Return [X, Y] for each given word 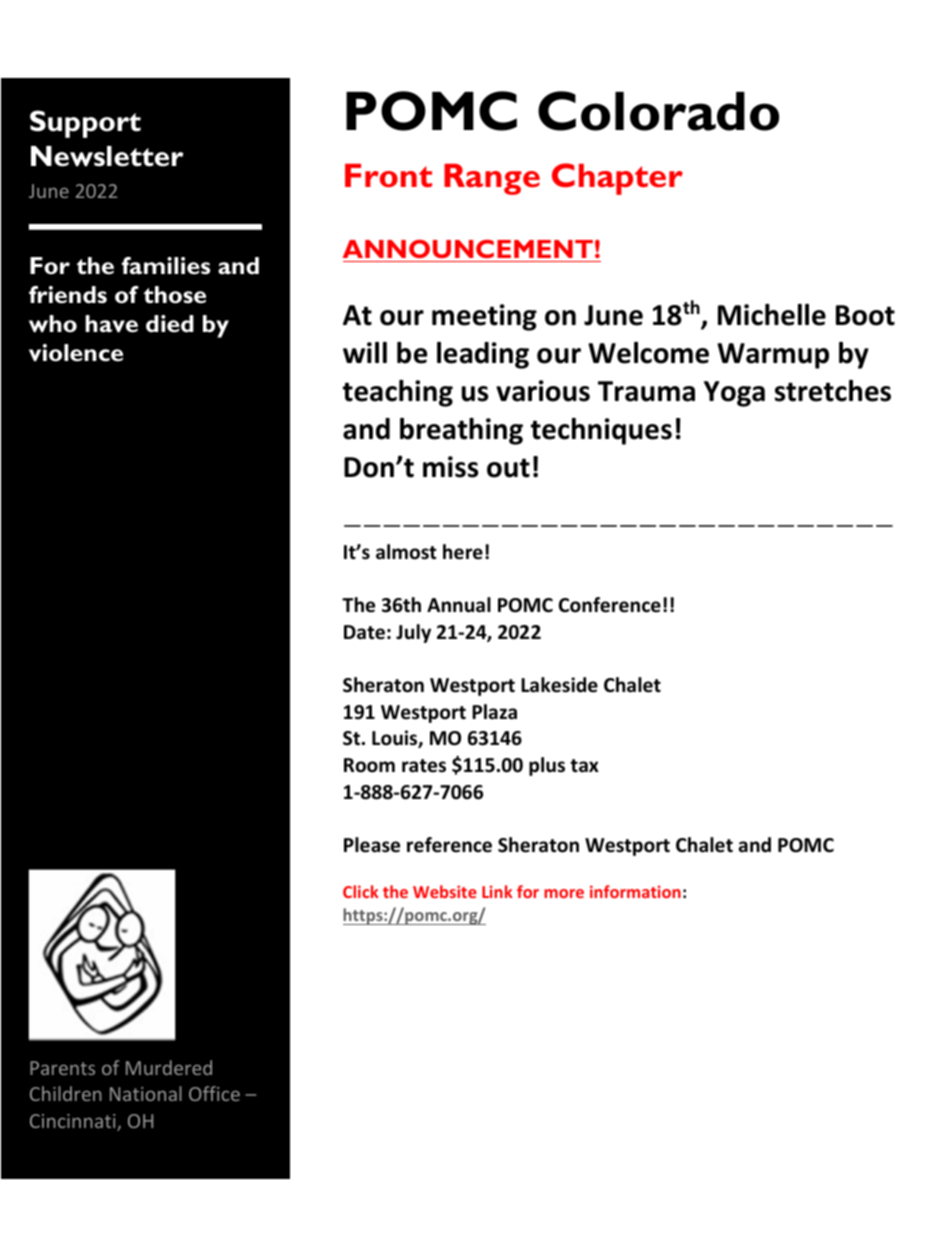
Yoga [734, 394]
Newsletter [107, 156]
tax [584, 766]
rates [424, 766]
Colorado [658, 111]
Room [369, 765]
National [146, 1093]
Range [492, 179]
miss [450, 467]
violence [76, 353]
